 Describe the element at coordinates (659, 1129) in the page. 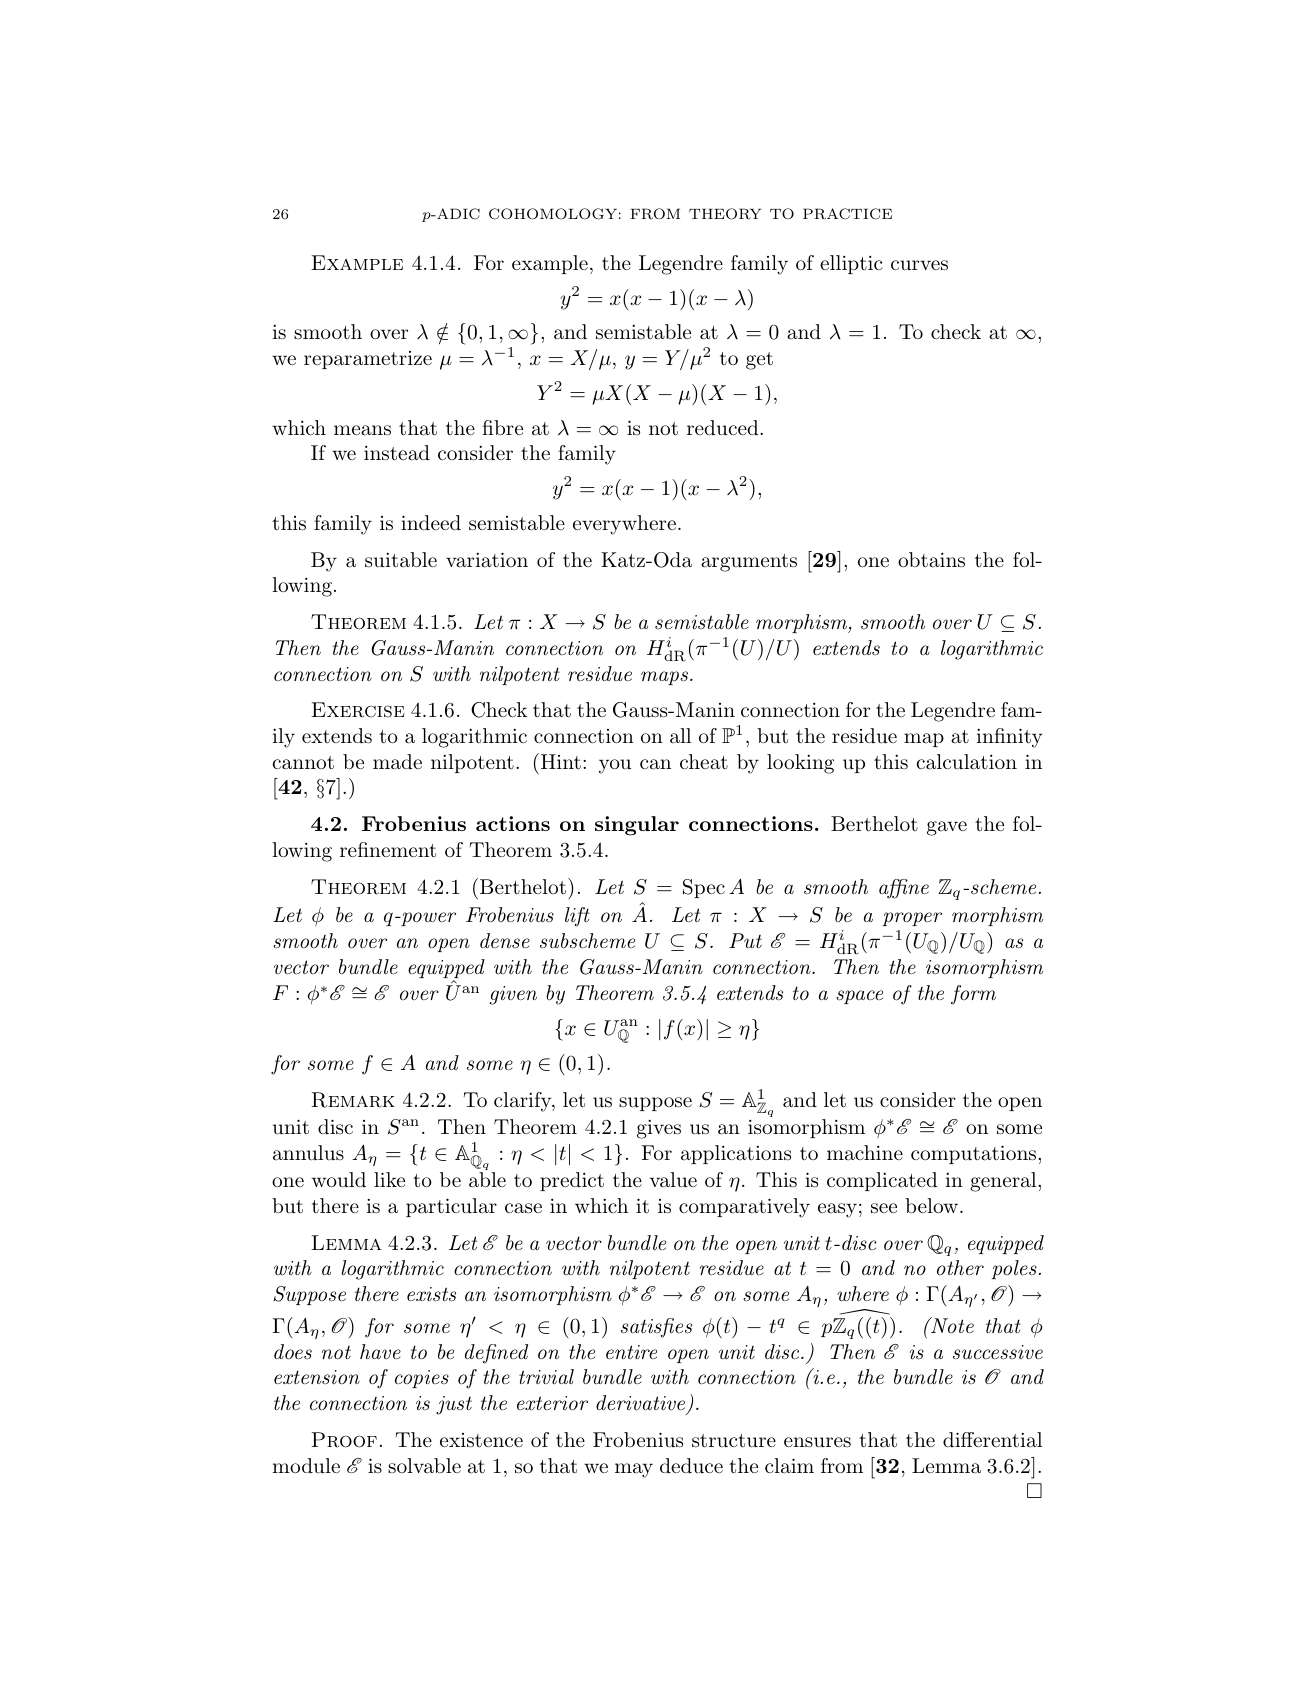

I see `gives` at that location.
